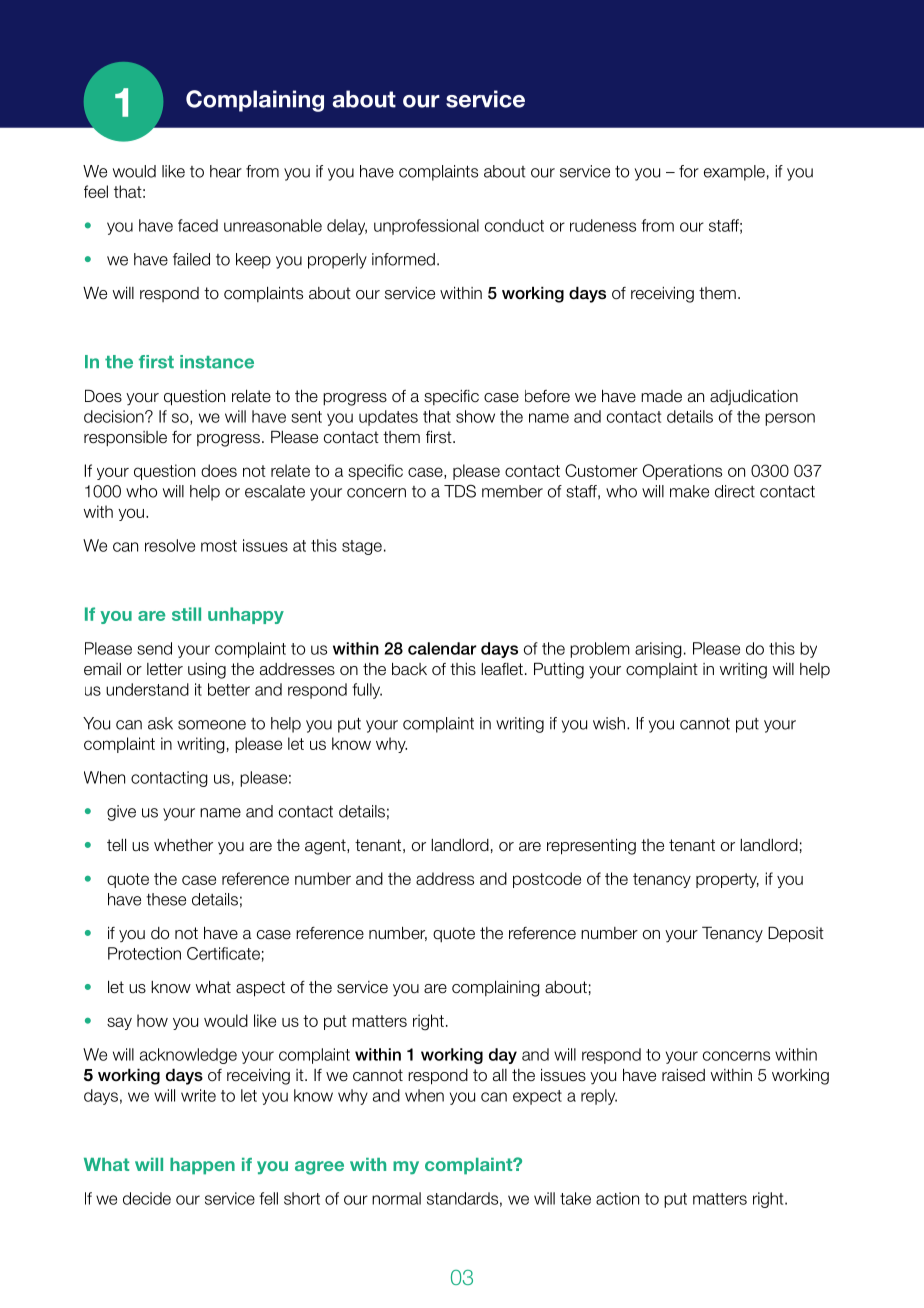  I want to click on normal, so click(396, 1198).
